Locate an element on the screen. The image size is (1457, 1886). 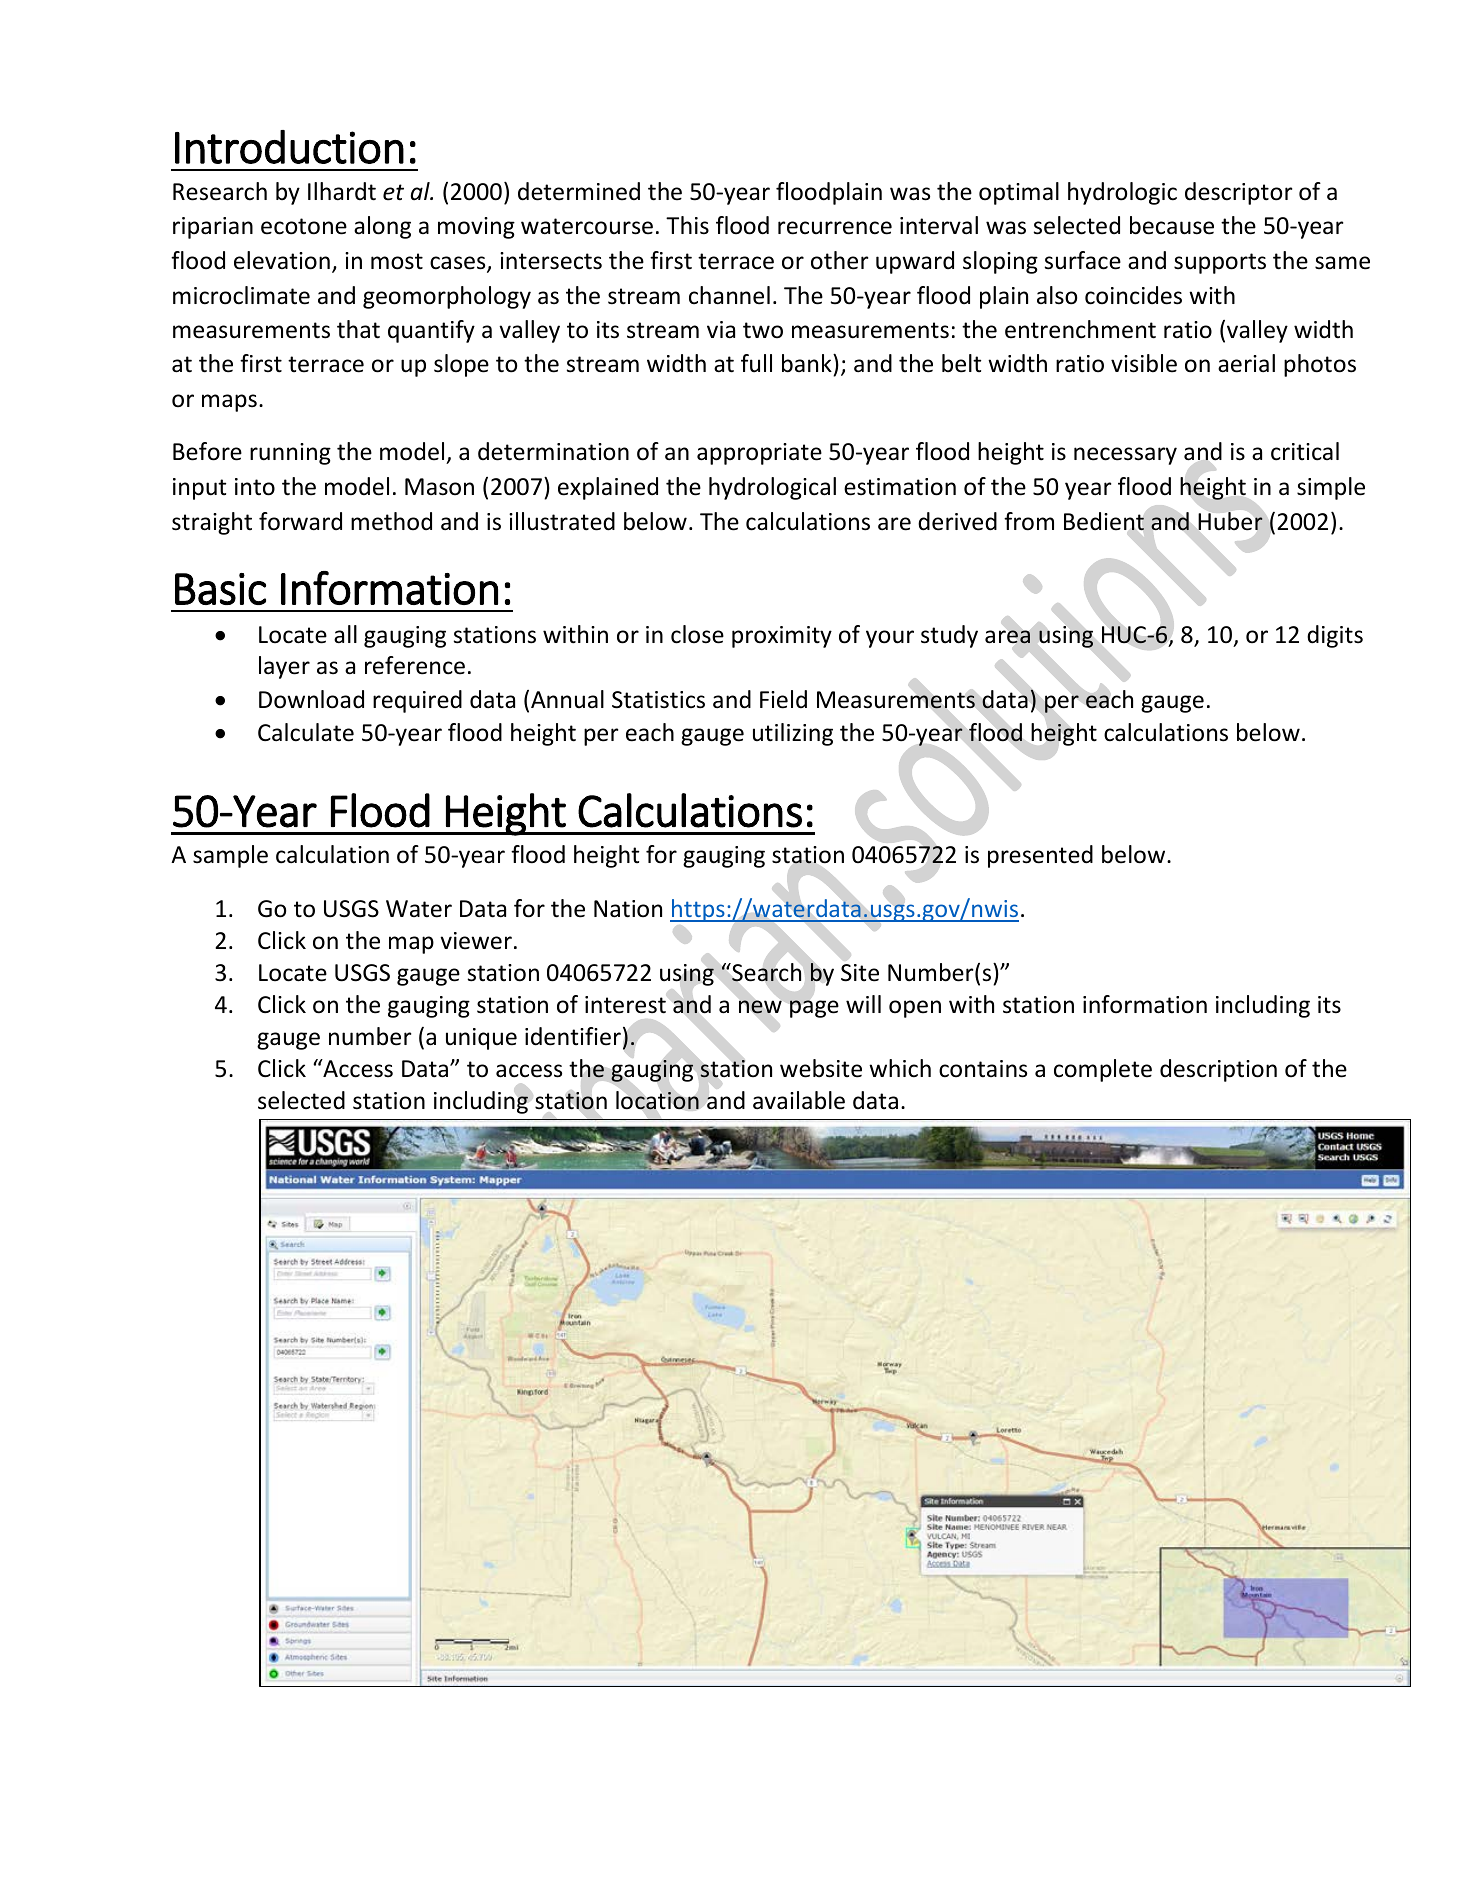
maps is located at coordinates (229, 403).
